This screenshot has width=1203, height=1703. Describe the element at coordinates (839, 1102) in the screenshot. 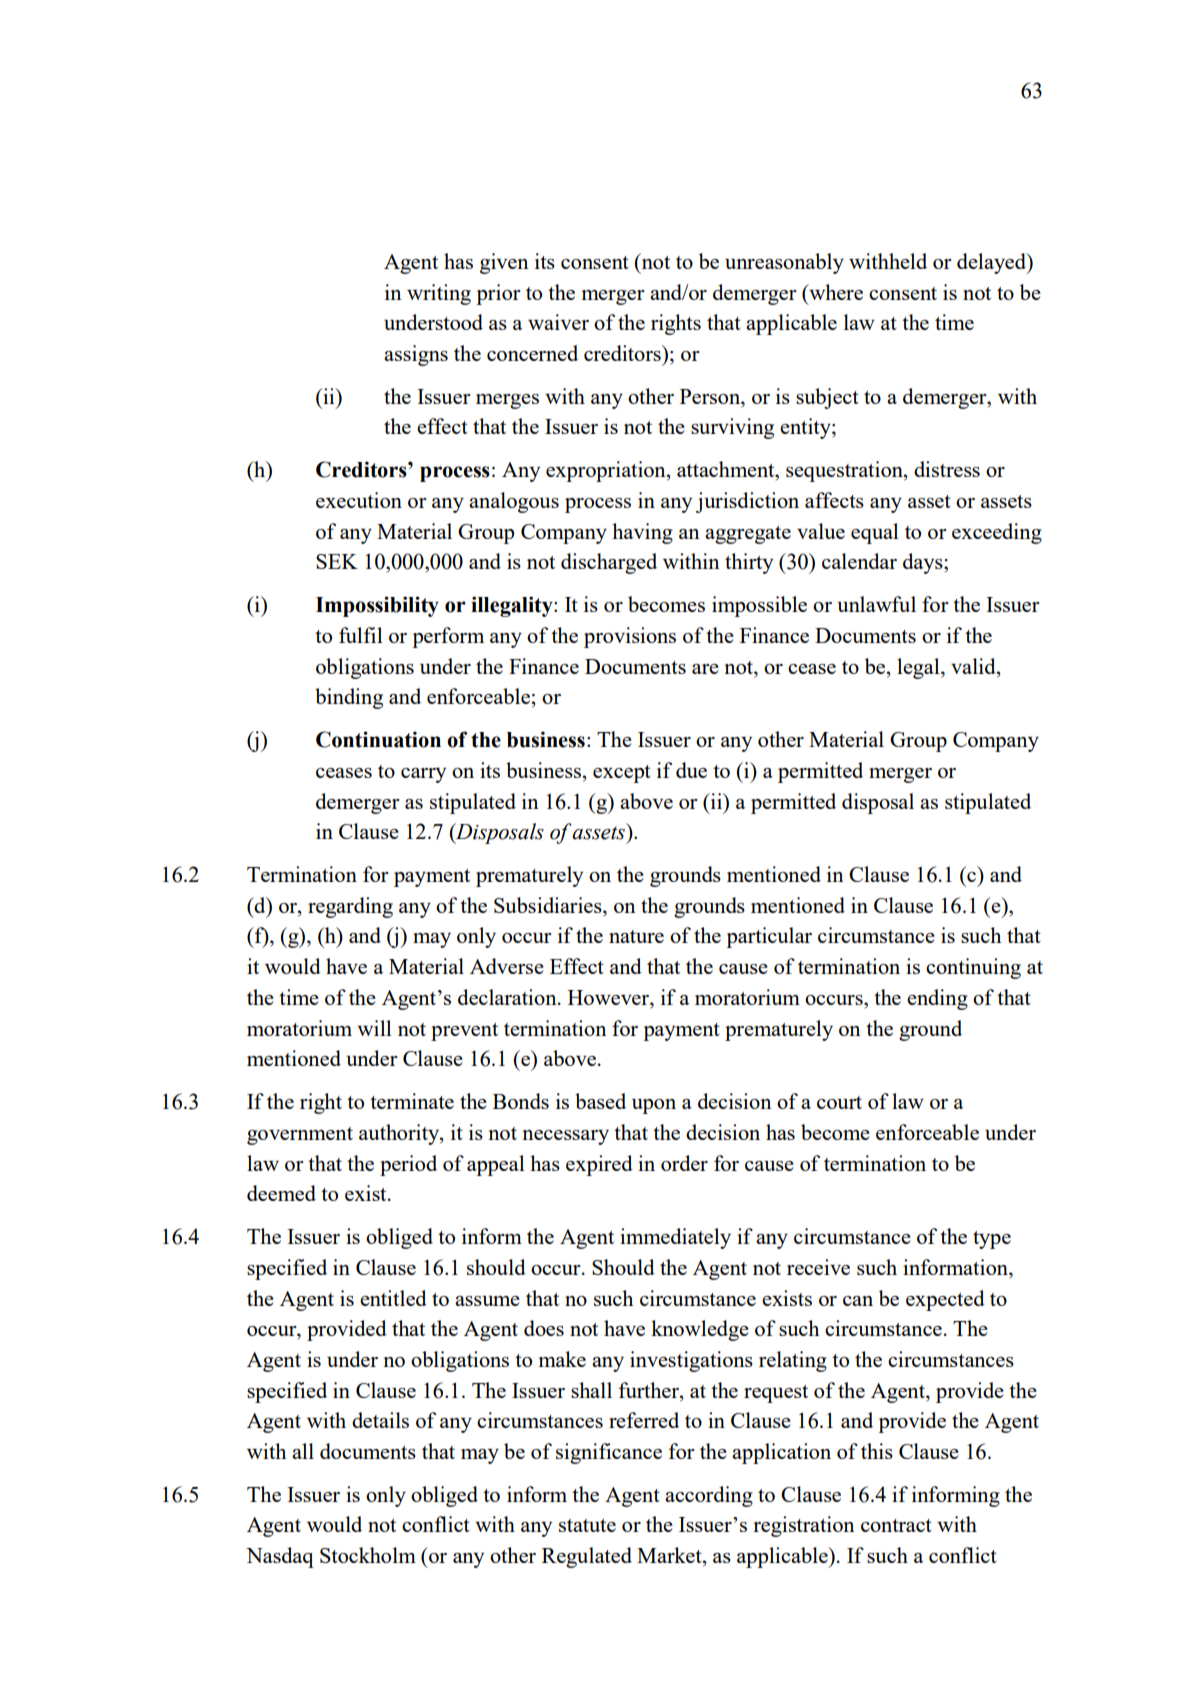

I see `court` at that location.
